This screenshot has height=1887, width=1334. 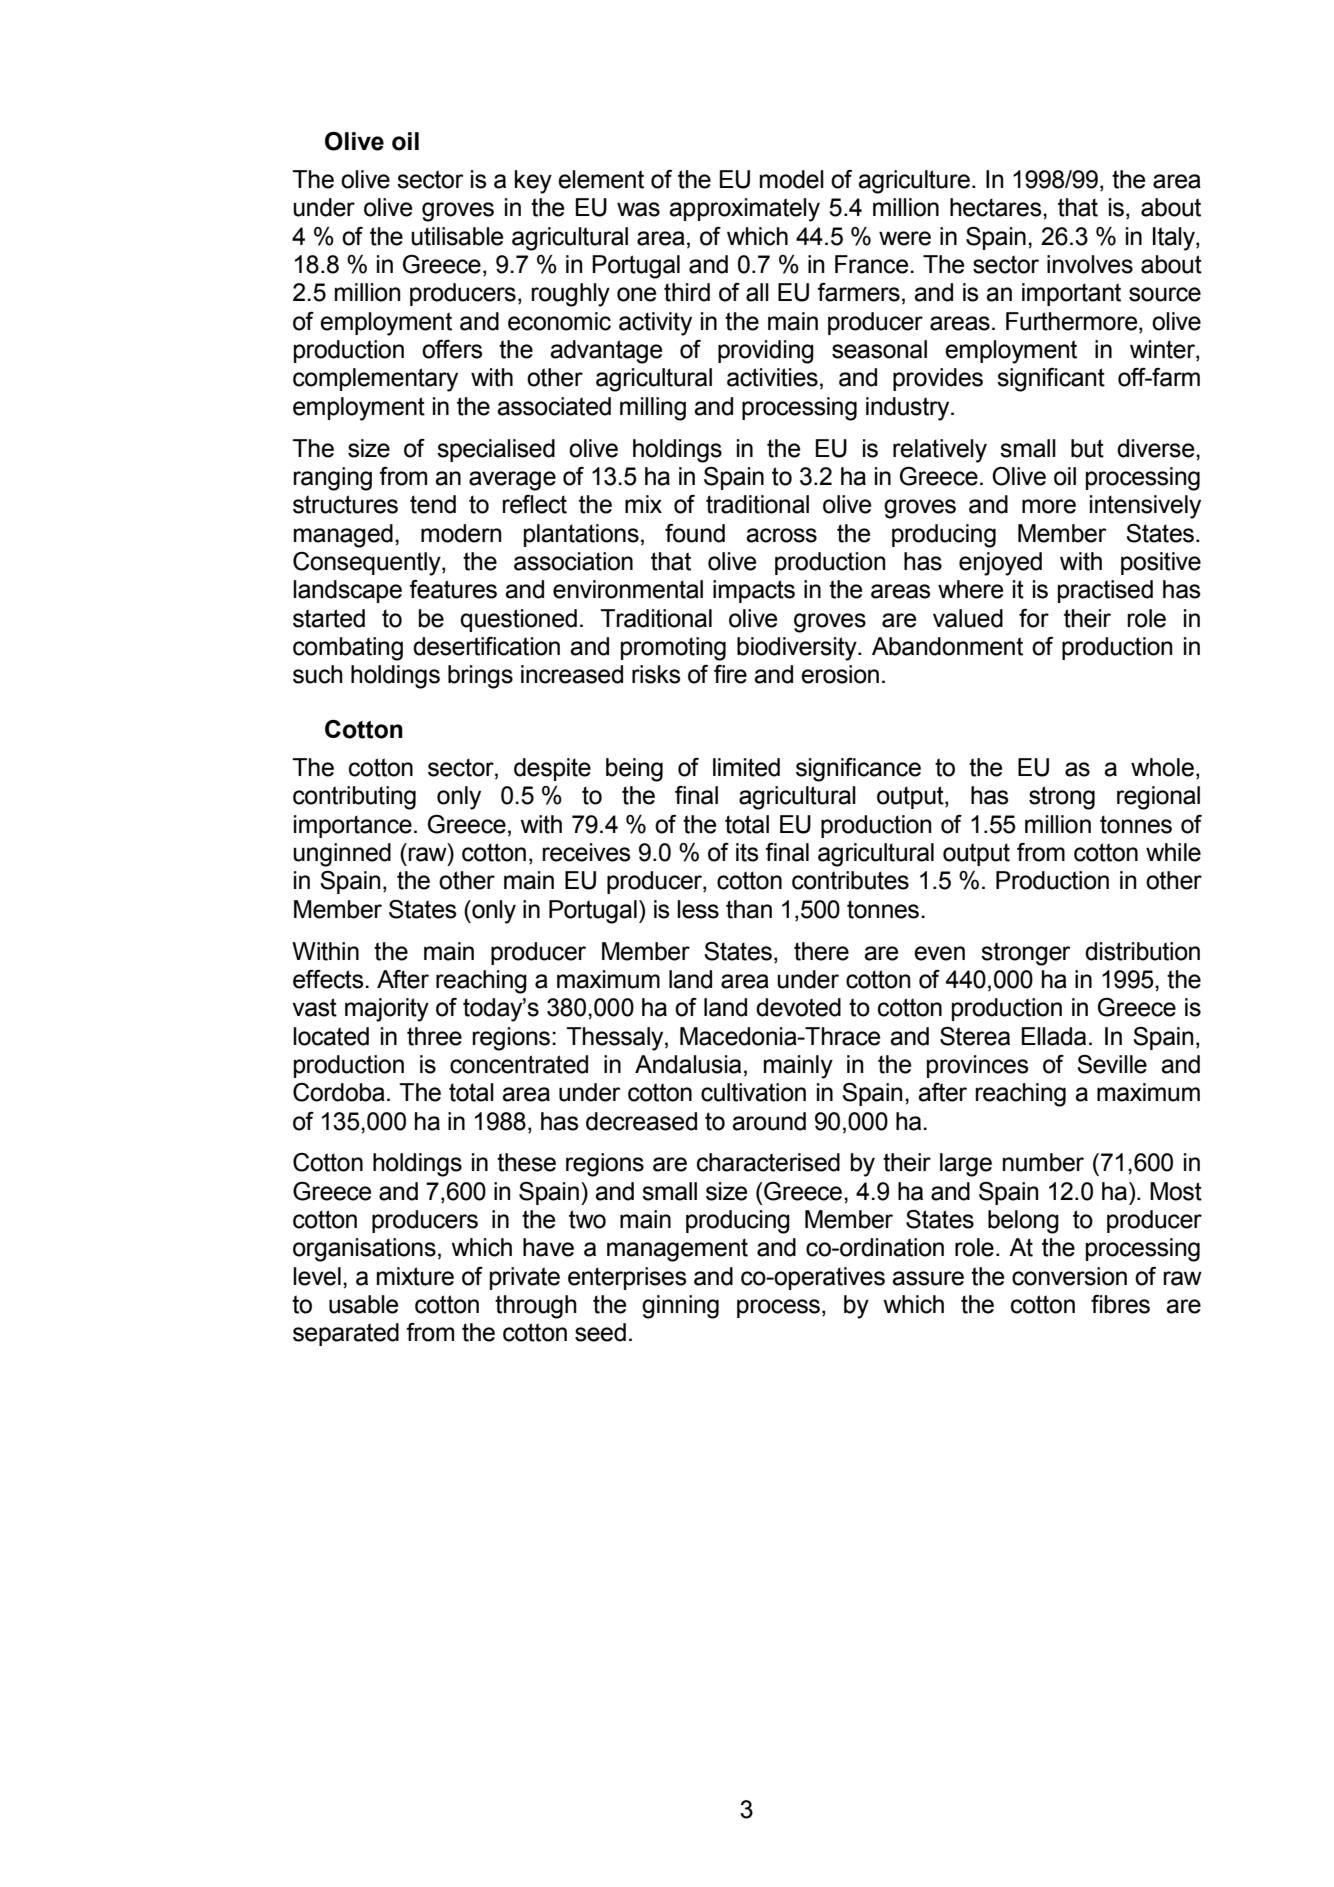 What do you see at coordinates (997, 207) in the screenshot?
I see `hectares` at bounding box center [997, 207].
